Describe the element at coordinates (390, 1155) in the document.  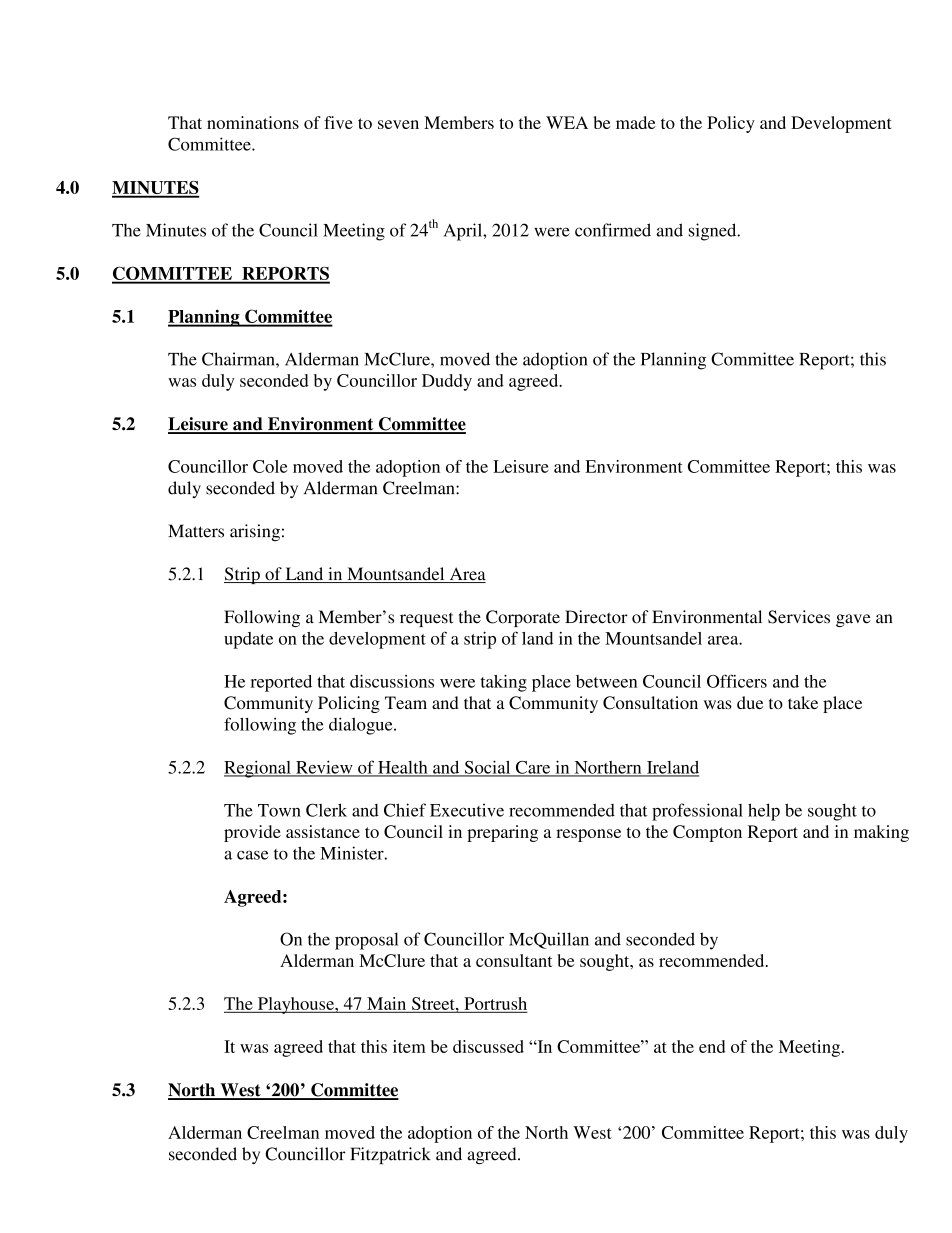
I see `Fitzpatrick` at that location.
